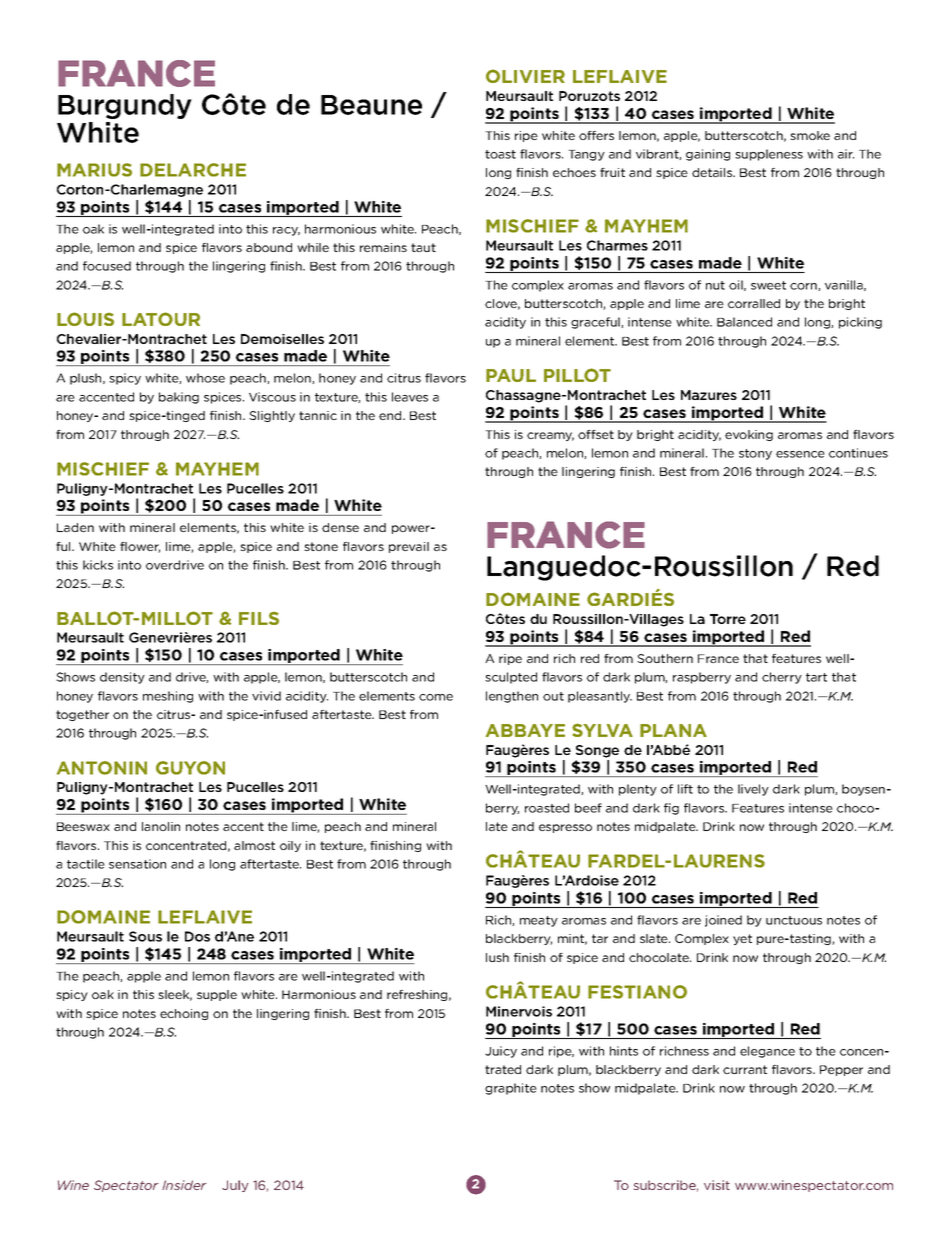 The width and height of the screenshot is (952, 1233). What do you see at coordinates (794, 920) in the screenshot?
I see `unctuous` at bounding box center [794, 920].
